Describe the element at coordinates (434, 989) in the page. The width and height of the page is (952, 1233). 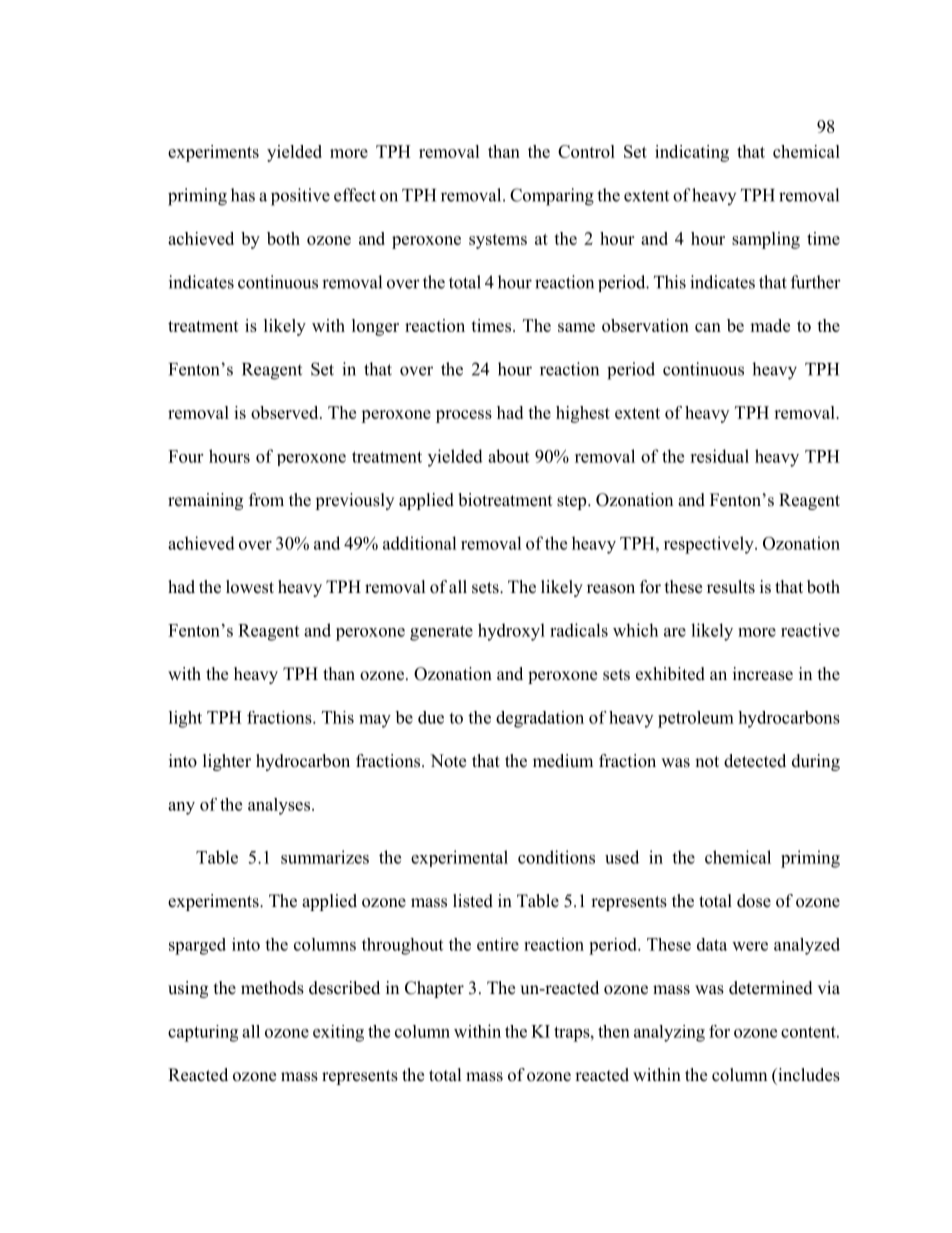
I see `Chapter` at that location.
